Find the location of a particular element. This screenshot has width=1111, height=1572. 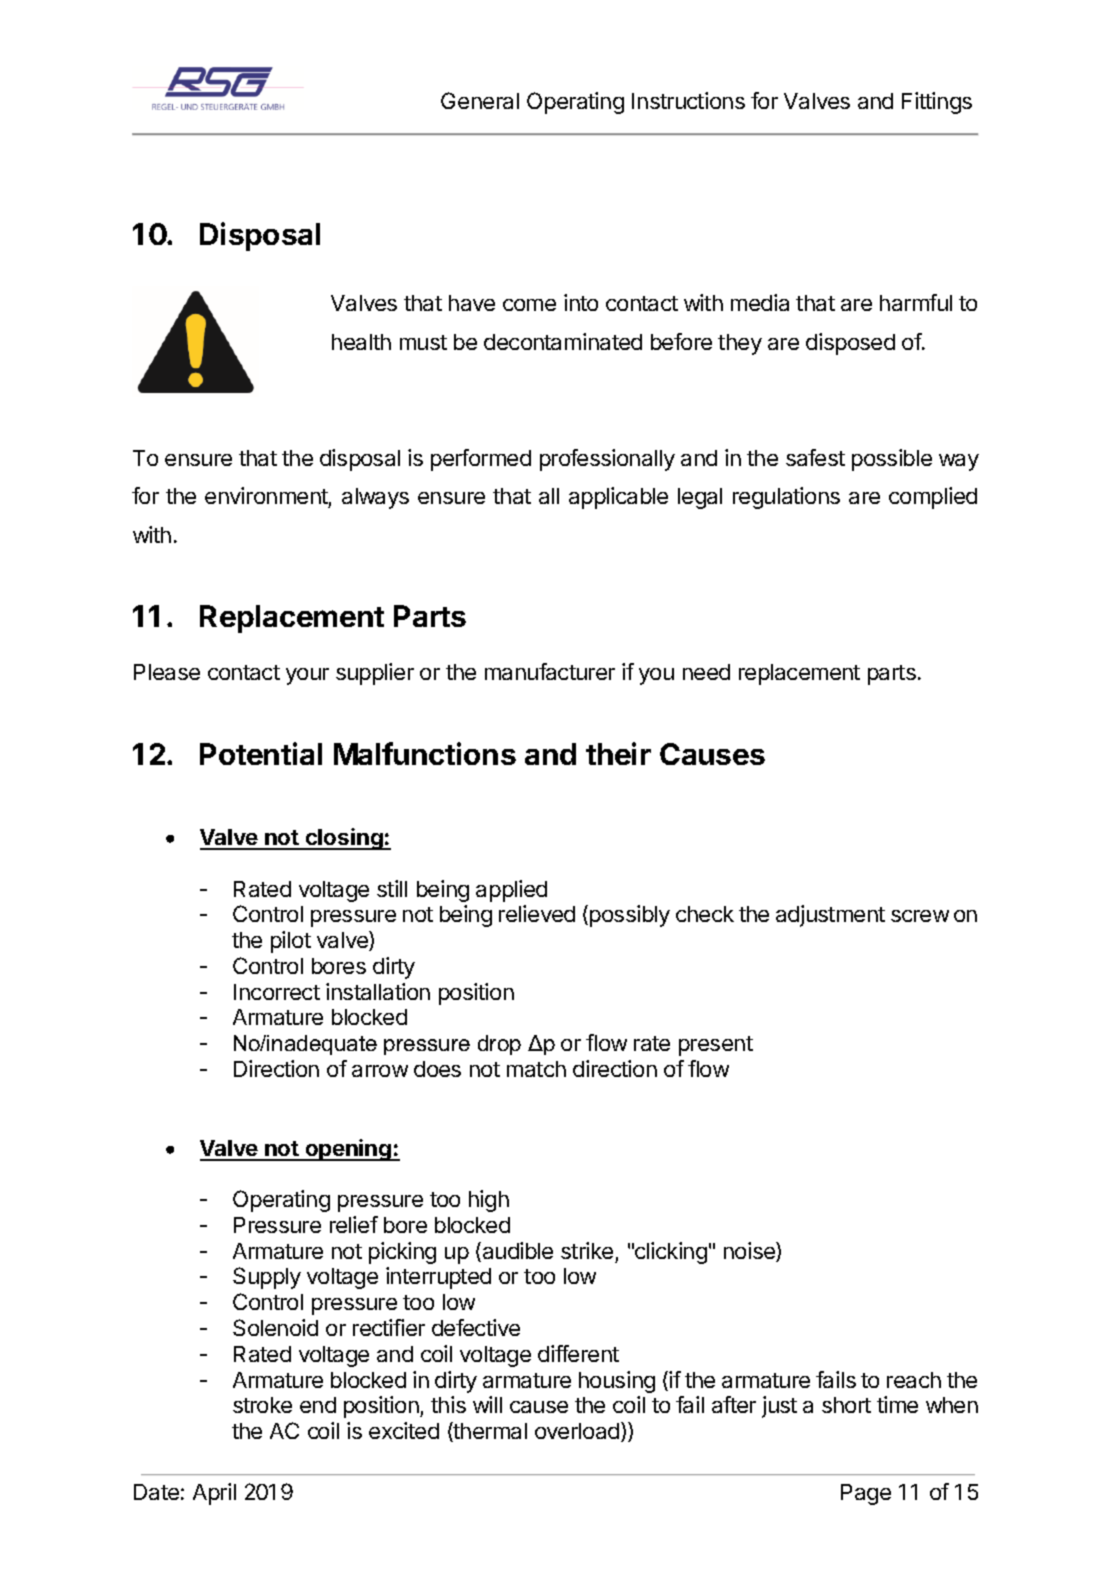

overload is located at coordinates (577, 1431).
